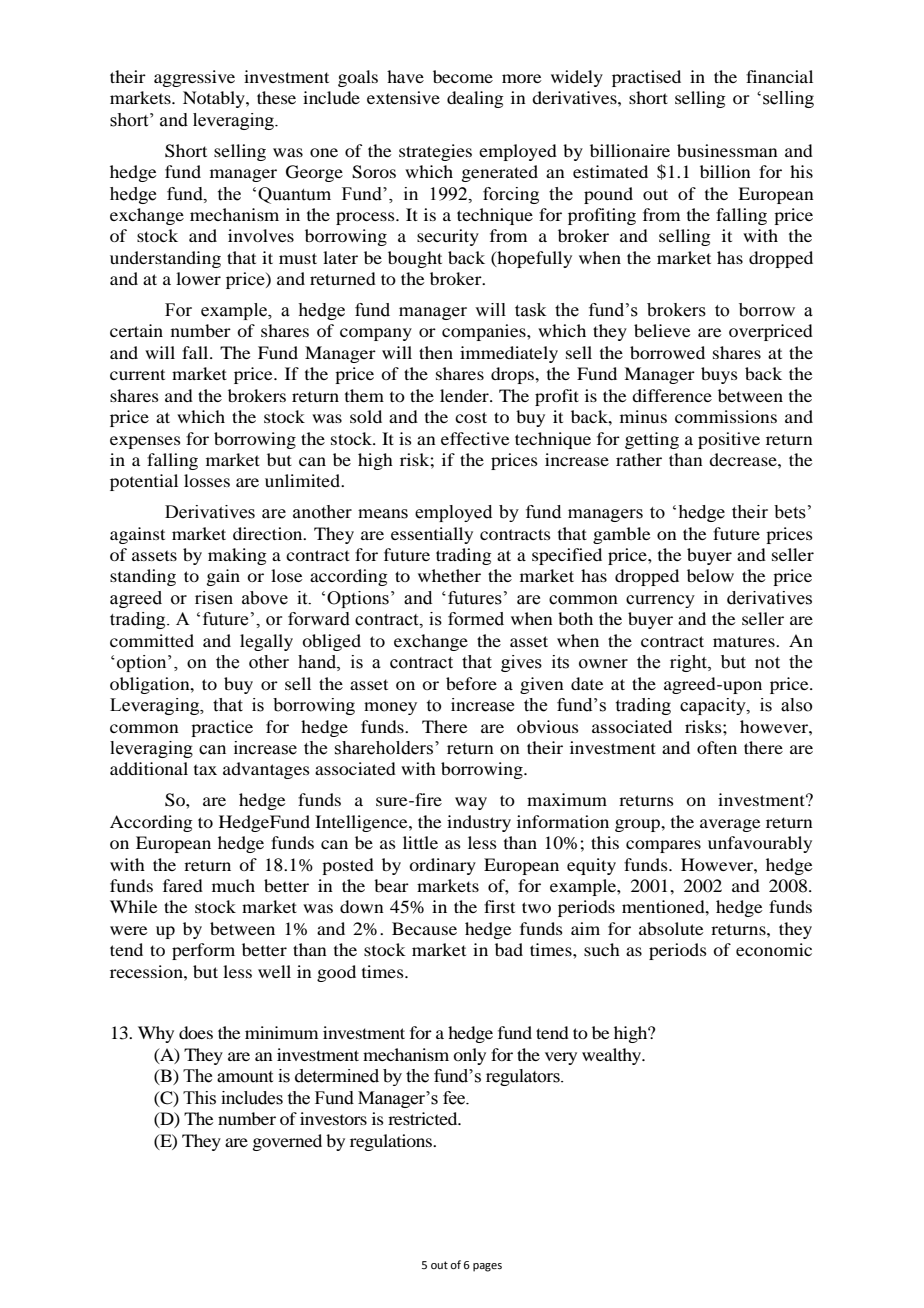 The width and height of the image is (924, 1308). Describe the element at coordinates (287, 1142) in the image. I see `governed` at that location.
